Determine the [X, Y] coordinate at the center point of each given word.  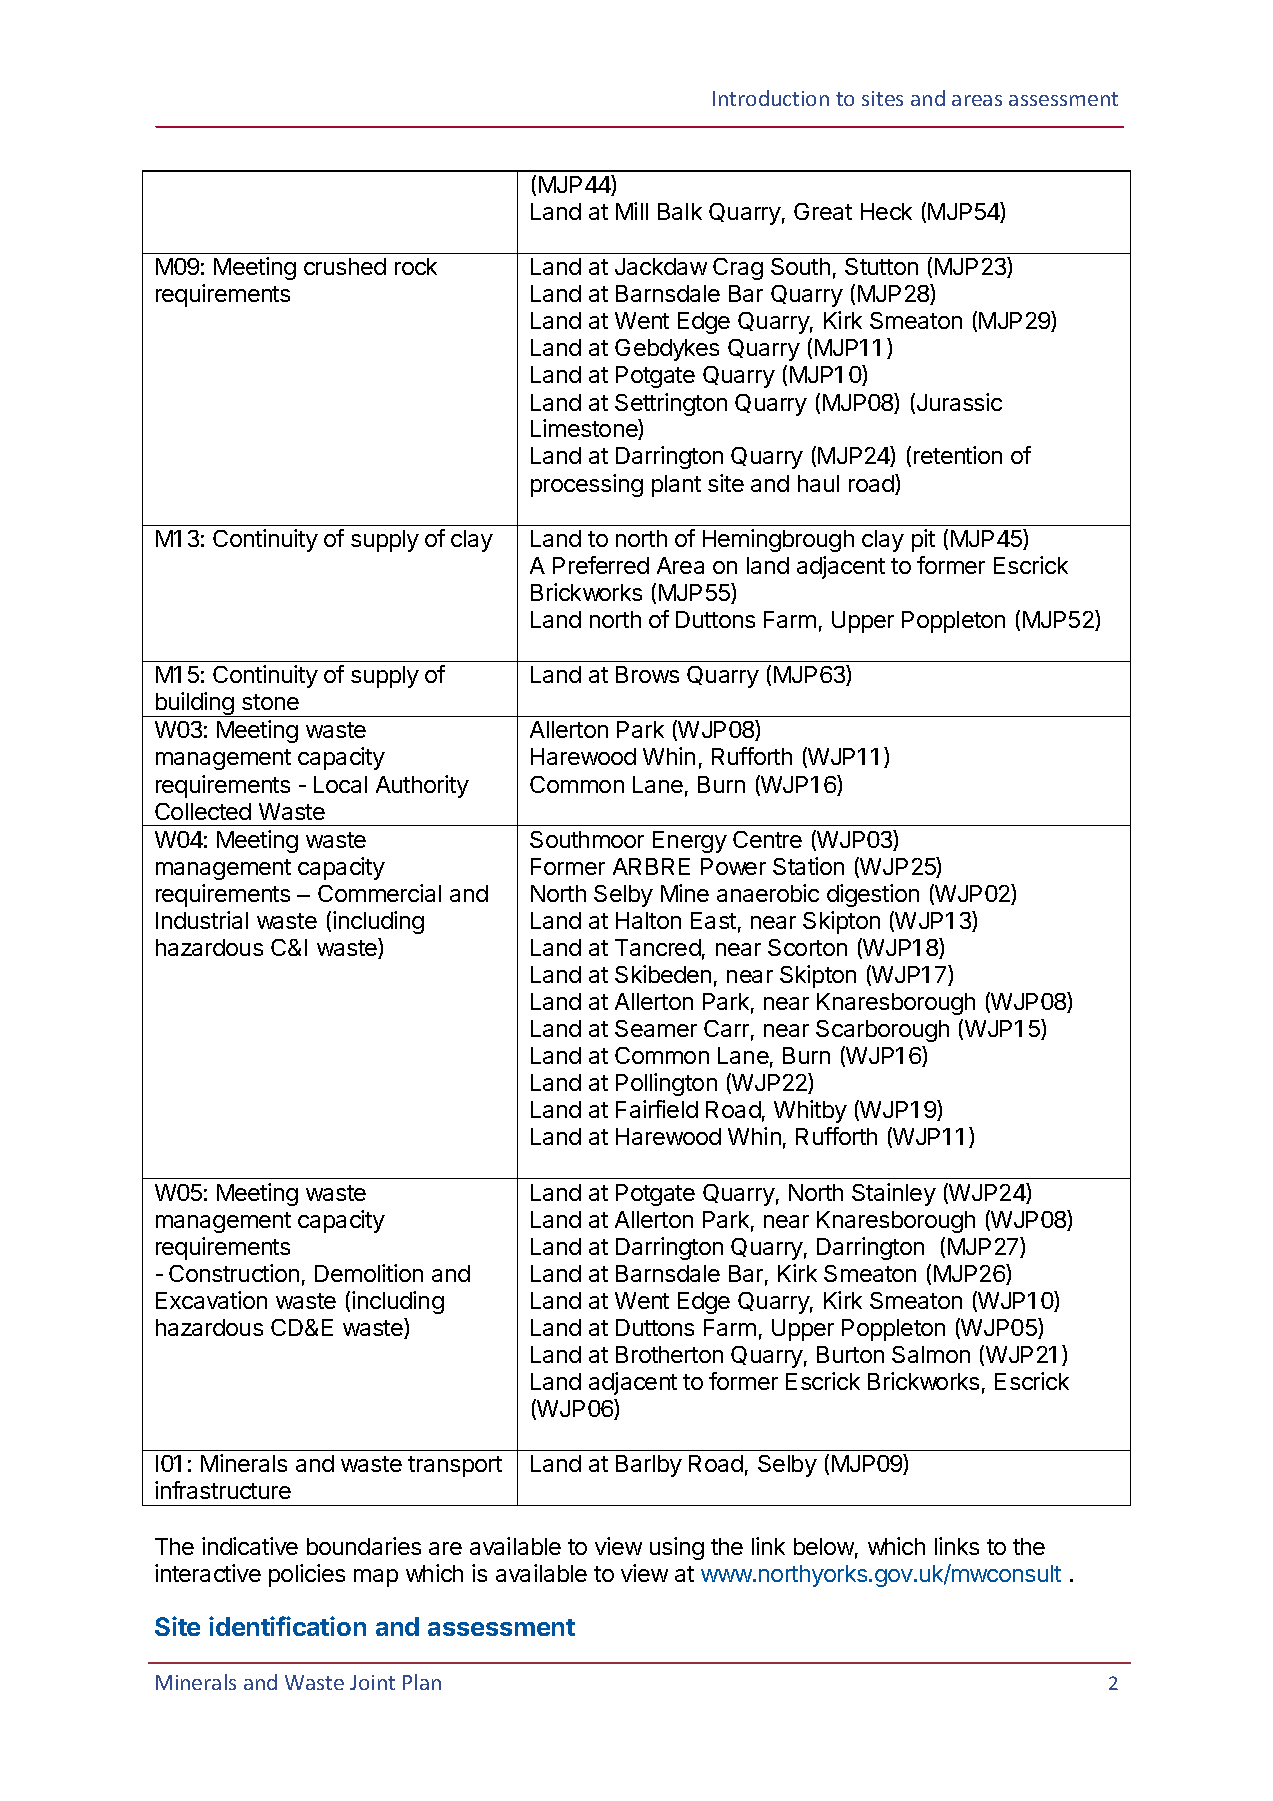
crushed [345, 266]
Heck [886, 211]
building [194, 704]
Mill [632, 211]
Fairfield [657, 1109]
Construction [234, 1273]
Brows [647, 674]
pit [923, 540]
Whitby [810, 1111]
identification [287, 1626]
